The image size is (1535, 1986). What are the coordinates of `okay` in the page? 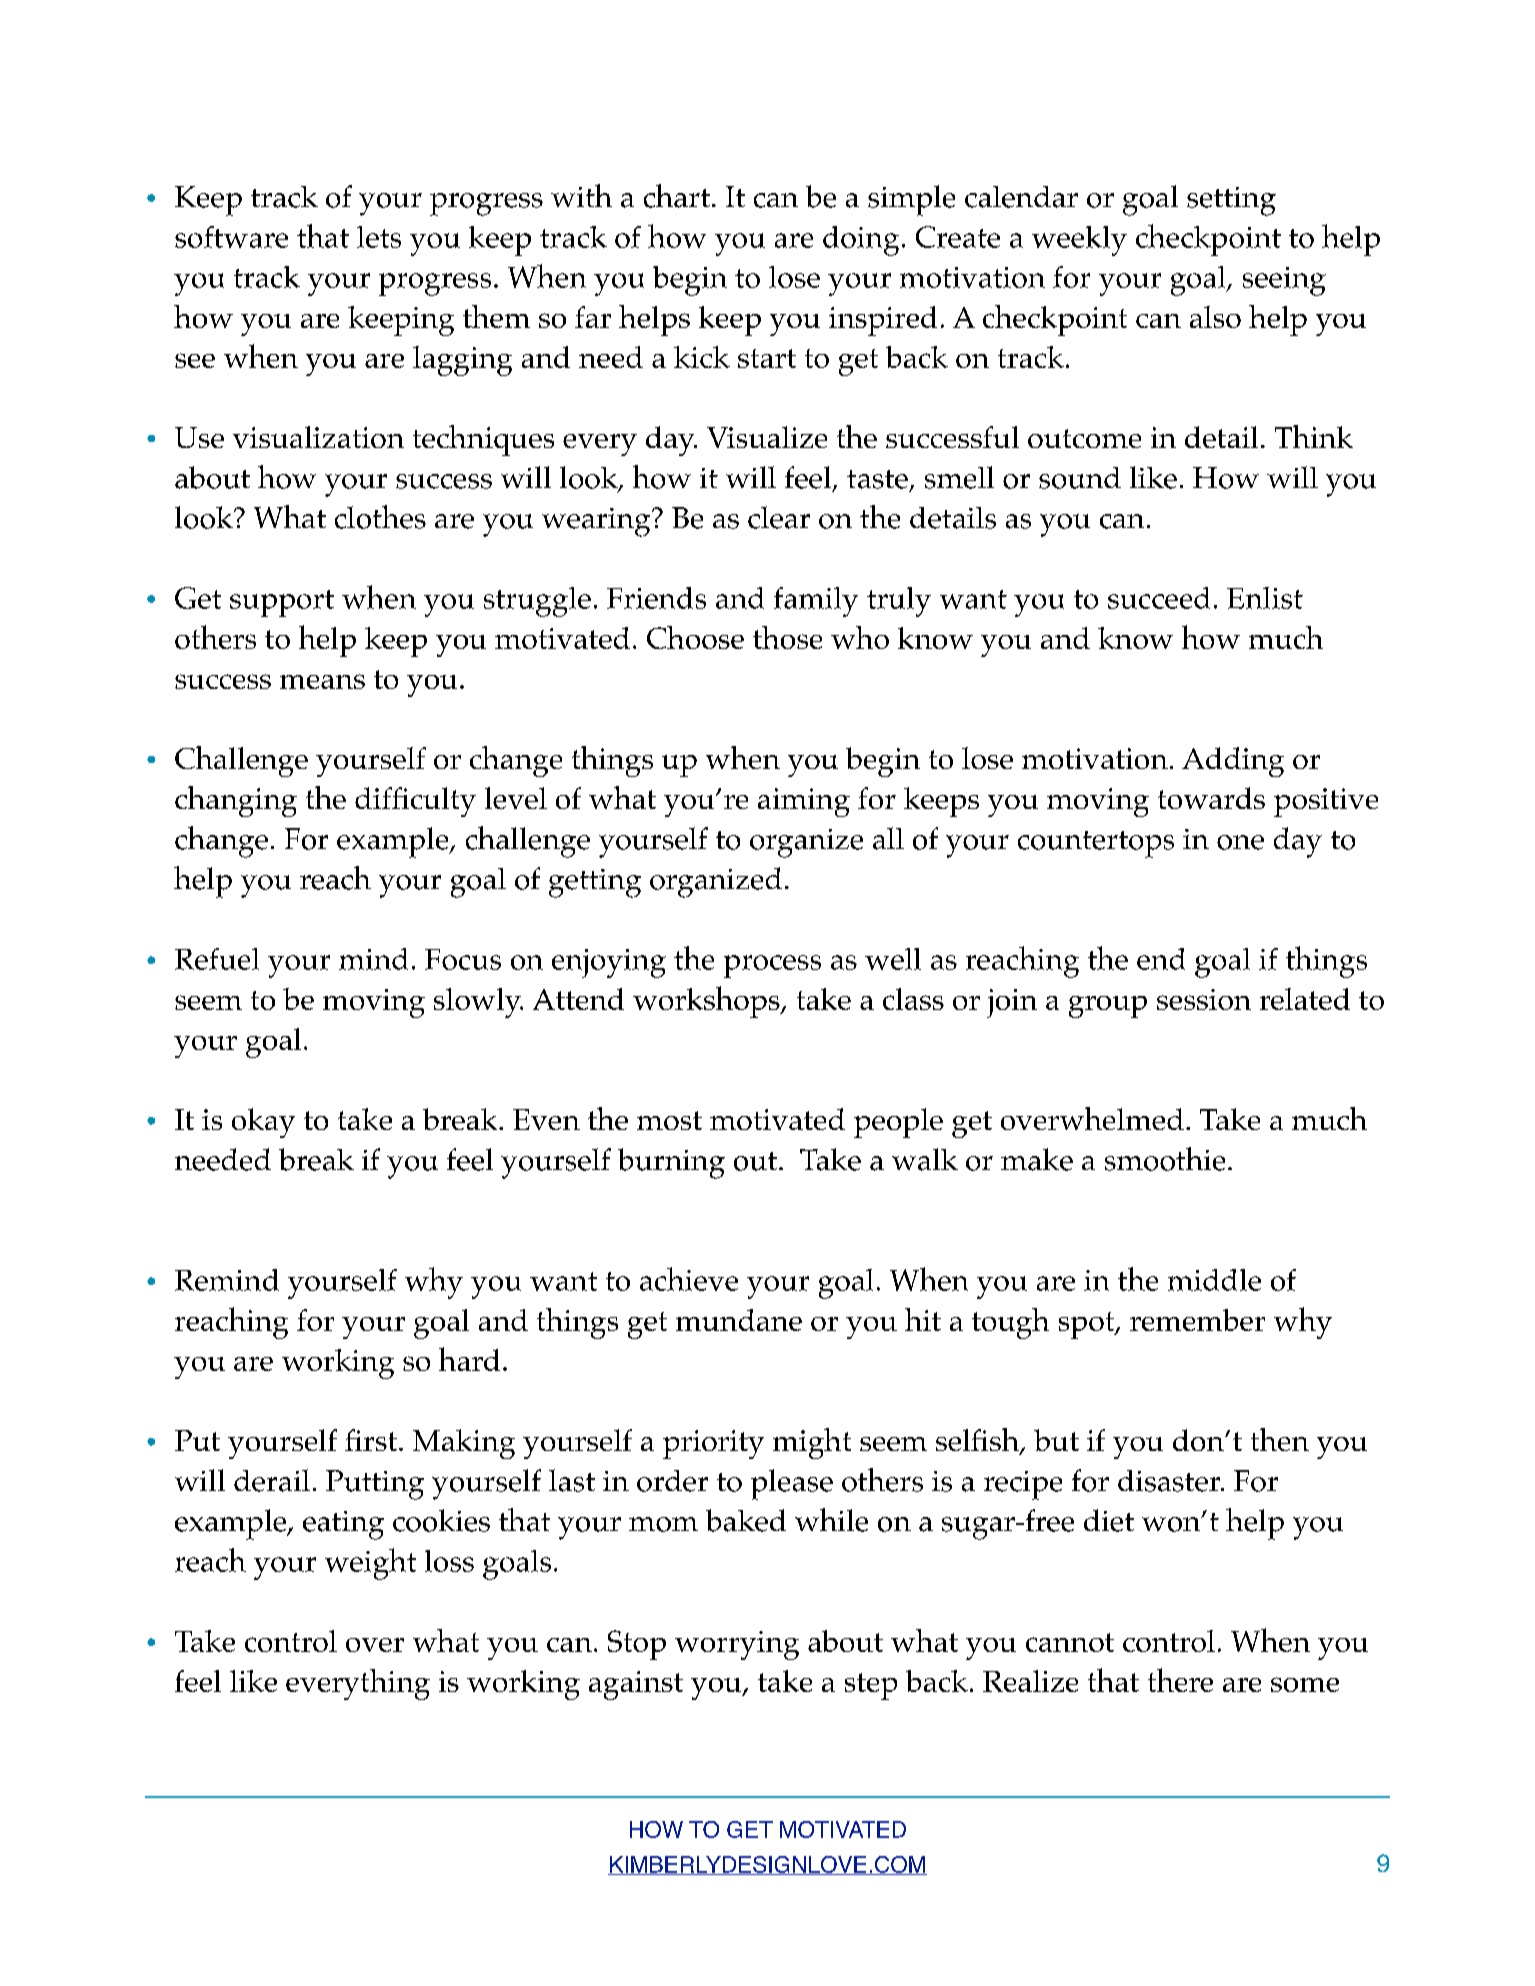 It's located at (263, 1123).
